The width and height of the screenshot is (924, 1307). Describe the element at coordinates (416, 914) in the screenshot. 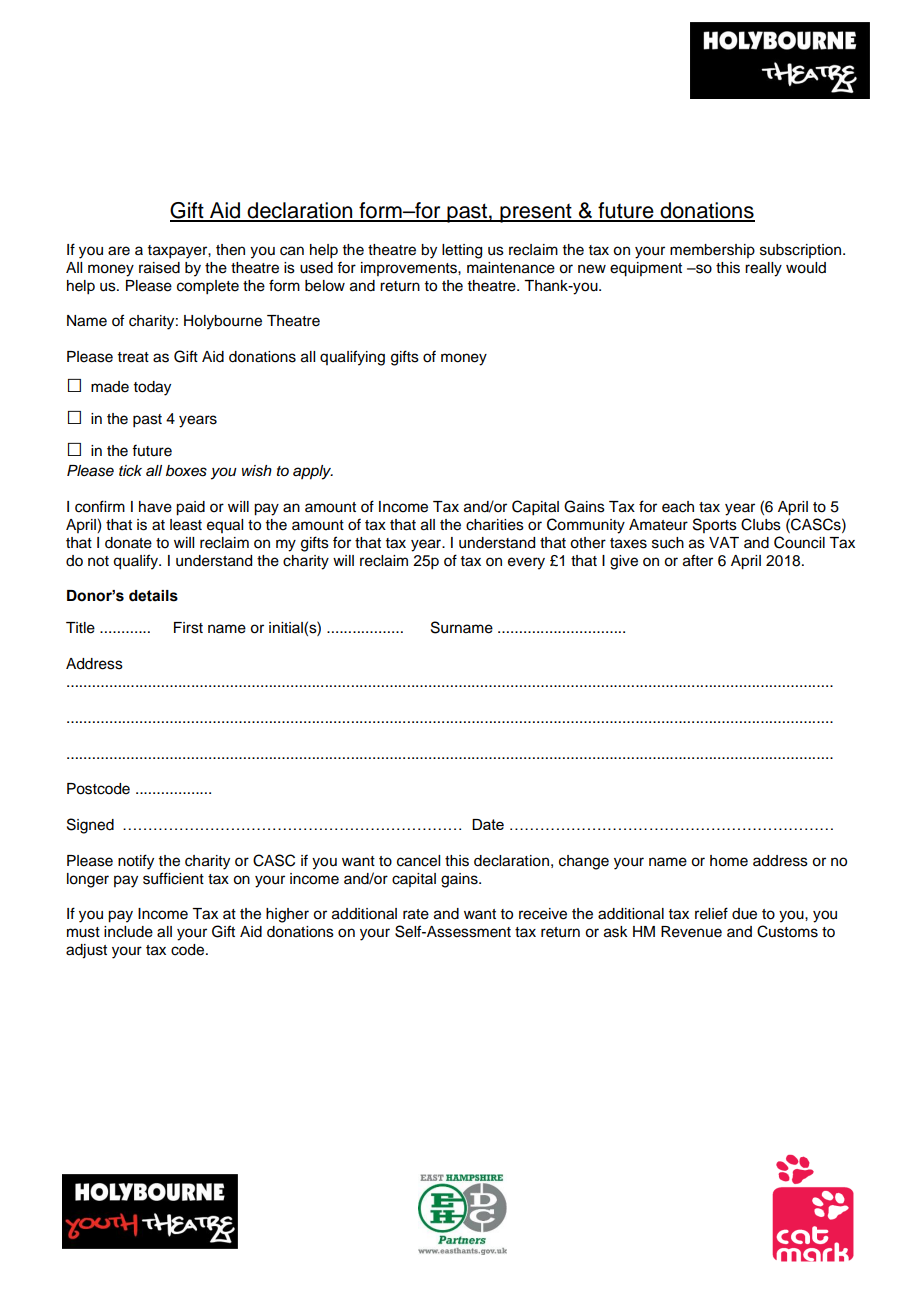

I see `rate` at that location.
